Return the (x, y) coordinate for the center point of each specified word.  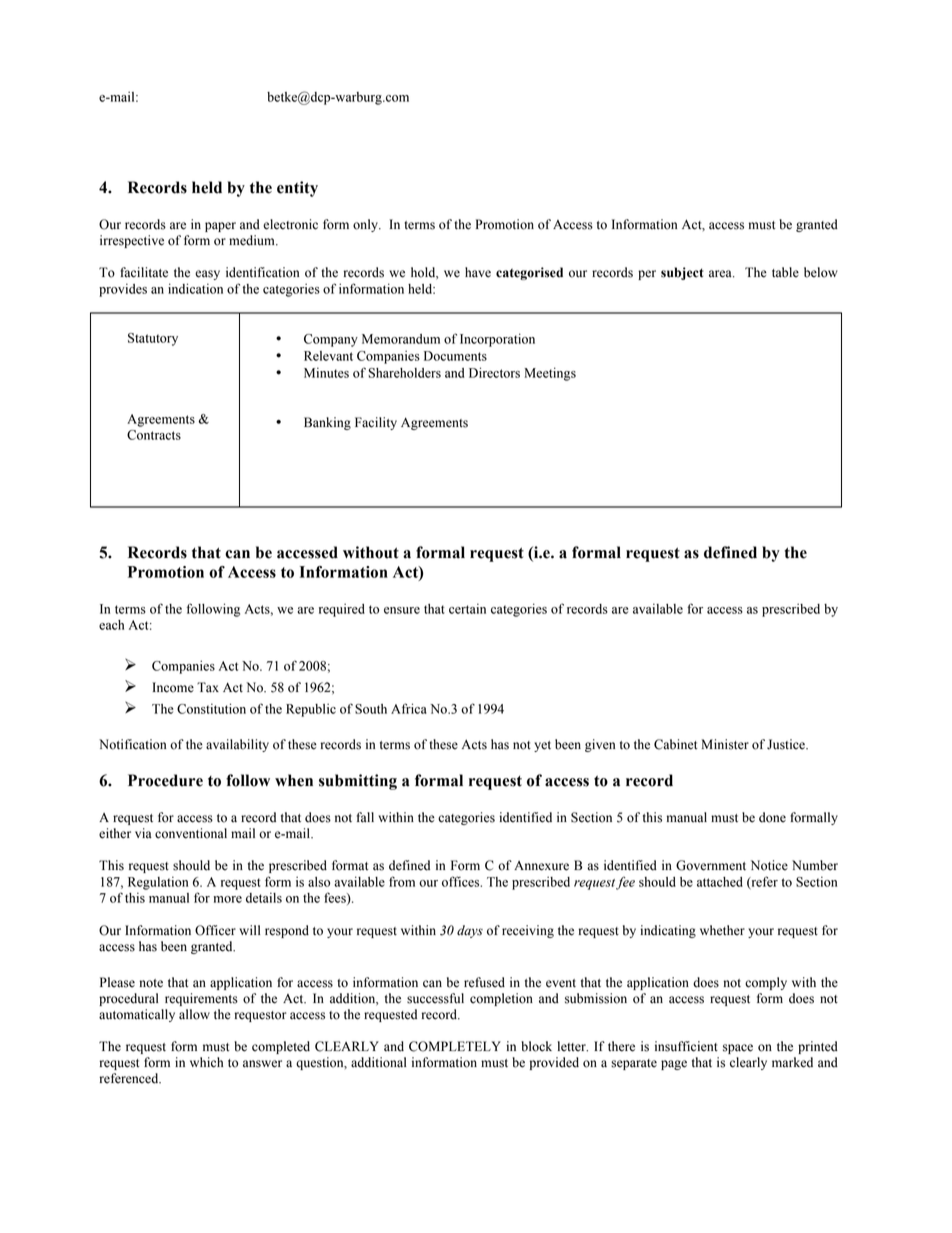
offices (462, 881)
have (478, 272)
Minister (725, 744)
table (785, 272)
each (111, 625)
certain (467, 608)
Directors (494, 372)
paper (220, 227)
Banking (327, 423)
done (772, 817)
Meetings (550, 374)
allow (194, 1014)
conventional (191, 833)
